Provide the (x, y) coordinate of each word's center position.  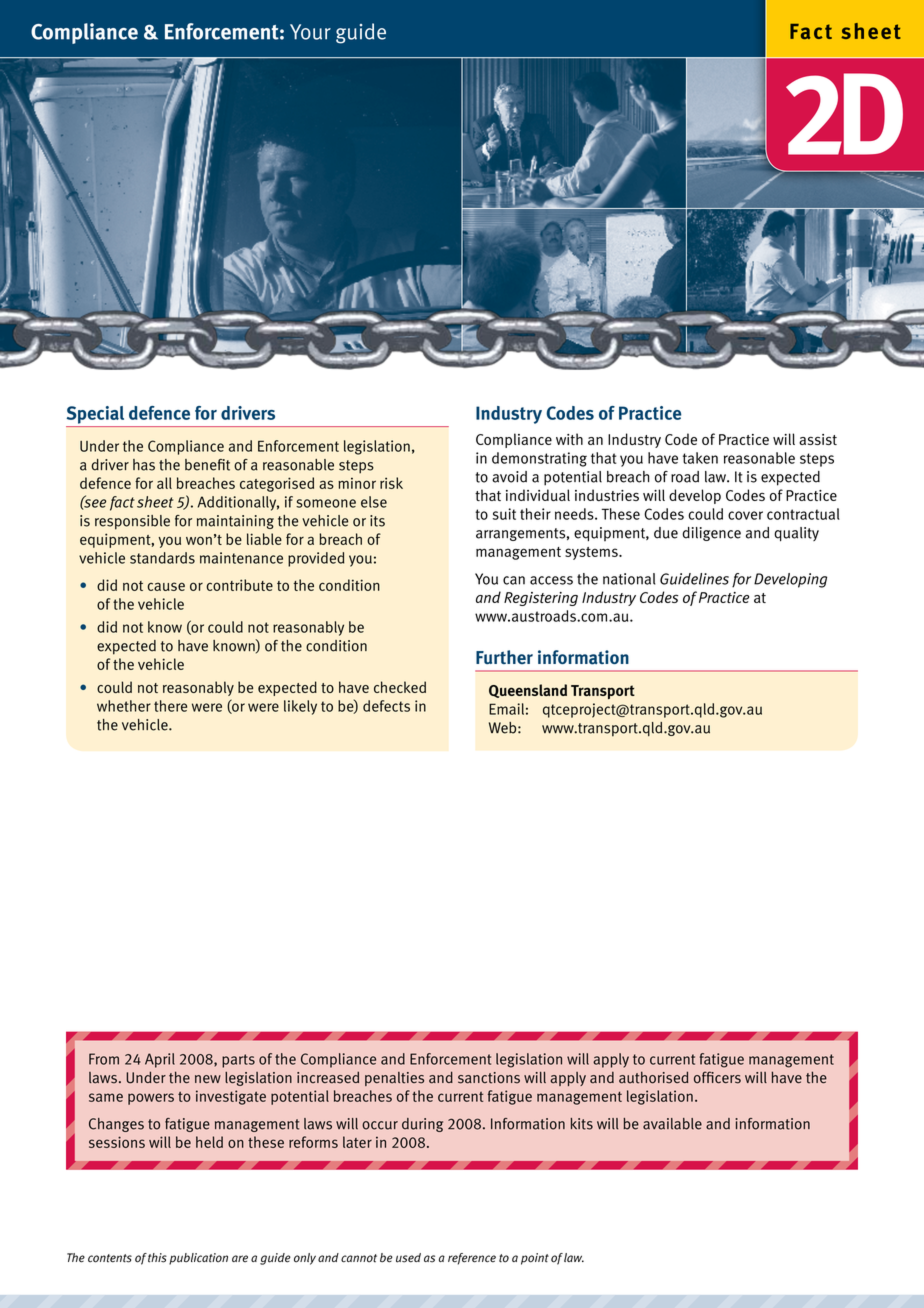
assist (818, 439)
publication (198, 1259)
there (170, 706)
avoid (509, 477)
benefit (207, 465)
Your (310, 32)
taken (700, 458)
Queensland (528, 691)
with (569, 439)
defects (386, 706)
